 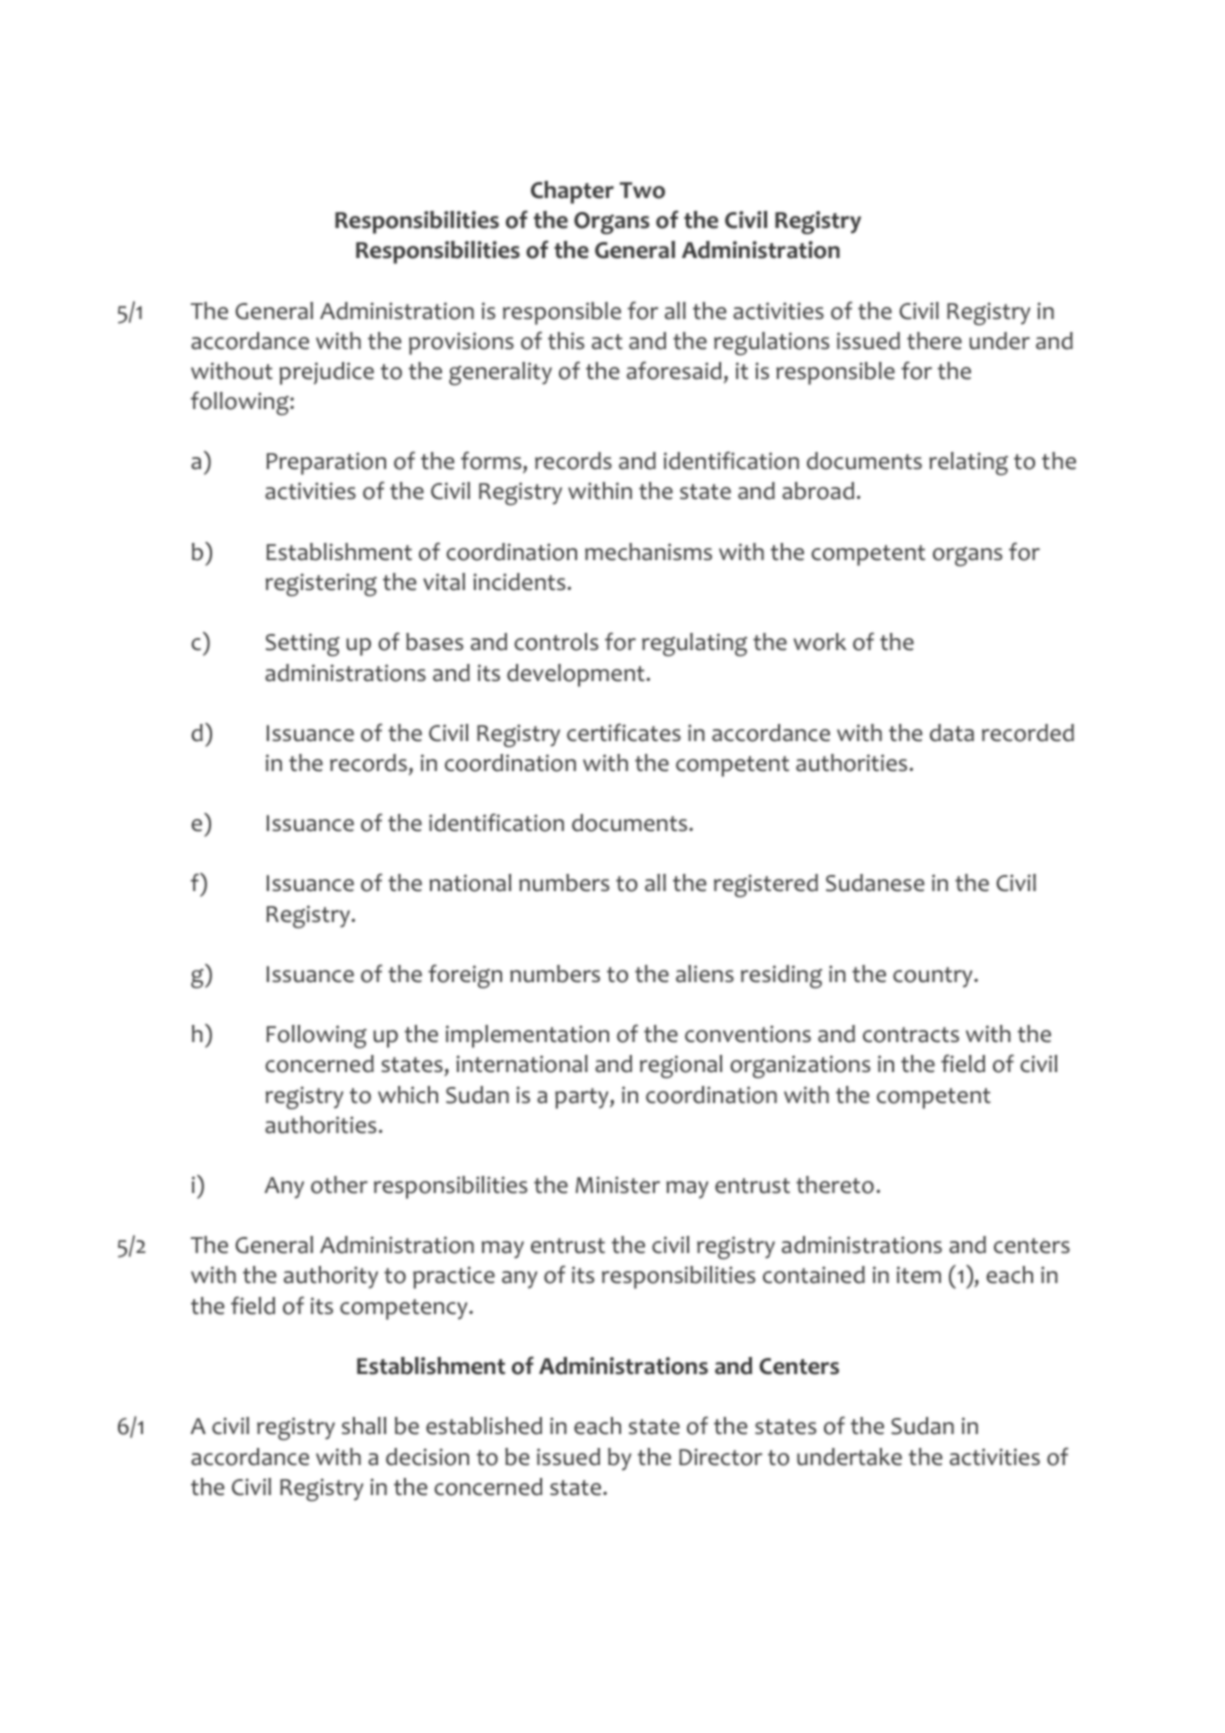 I want to click on Two, so click(x=642, y=190).
